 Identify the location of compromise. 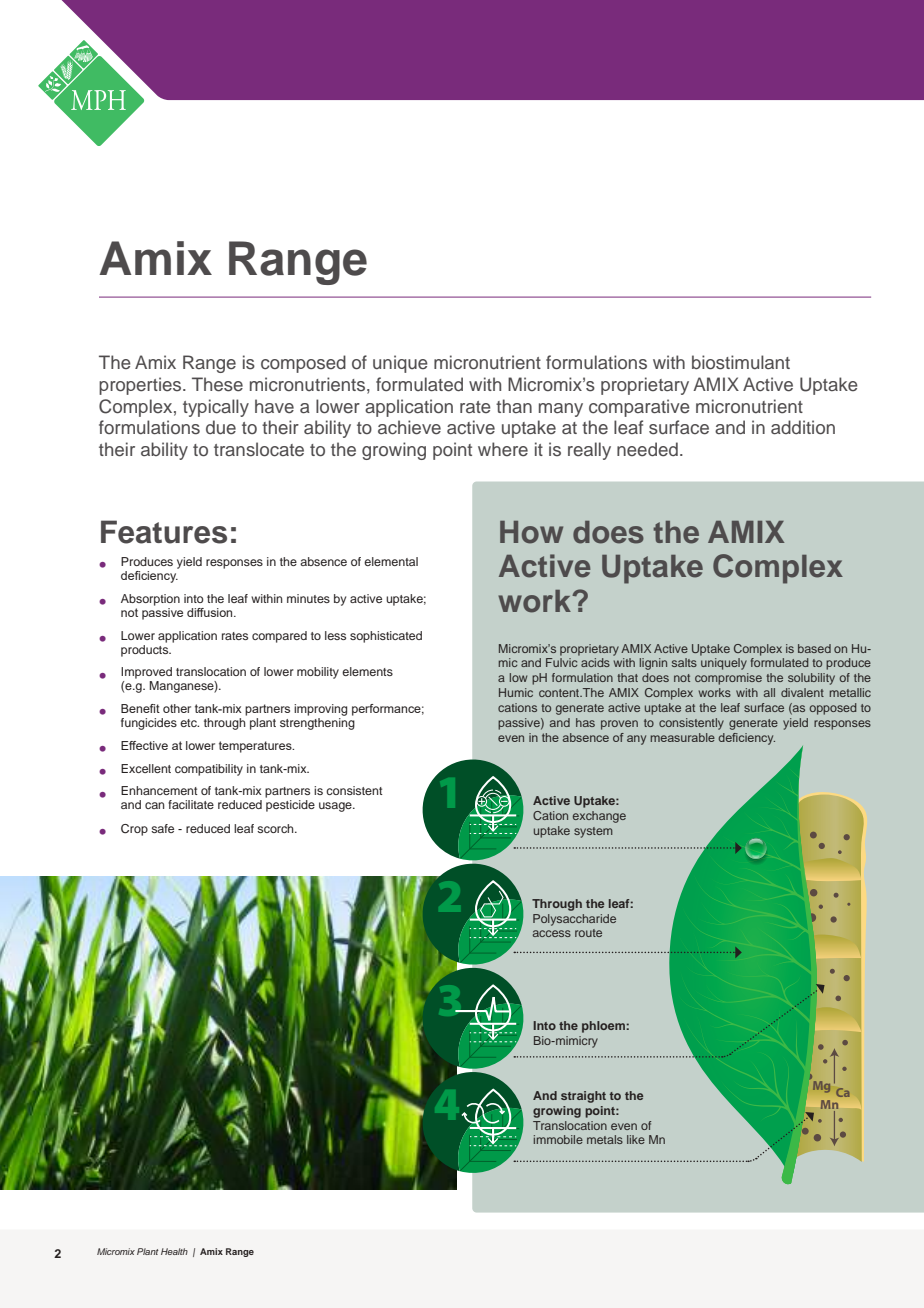
(728, 679).
